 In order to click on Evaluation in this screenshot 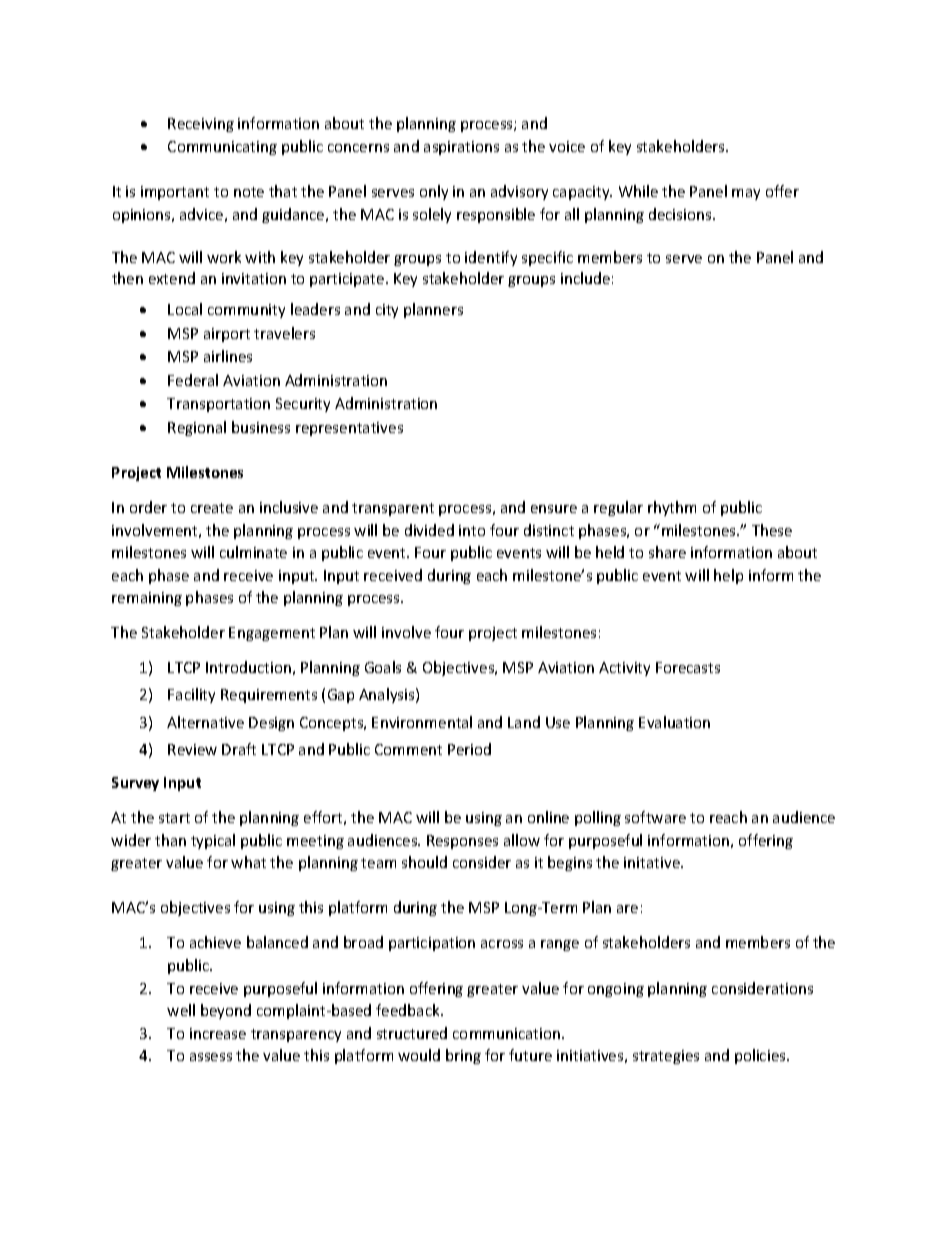, I will do `click(674, 722)`.
